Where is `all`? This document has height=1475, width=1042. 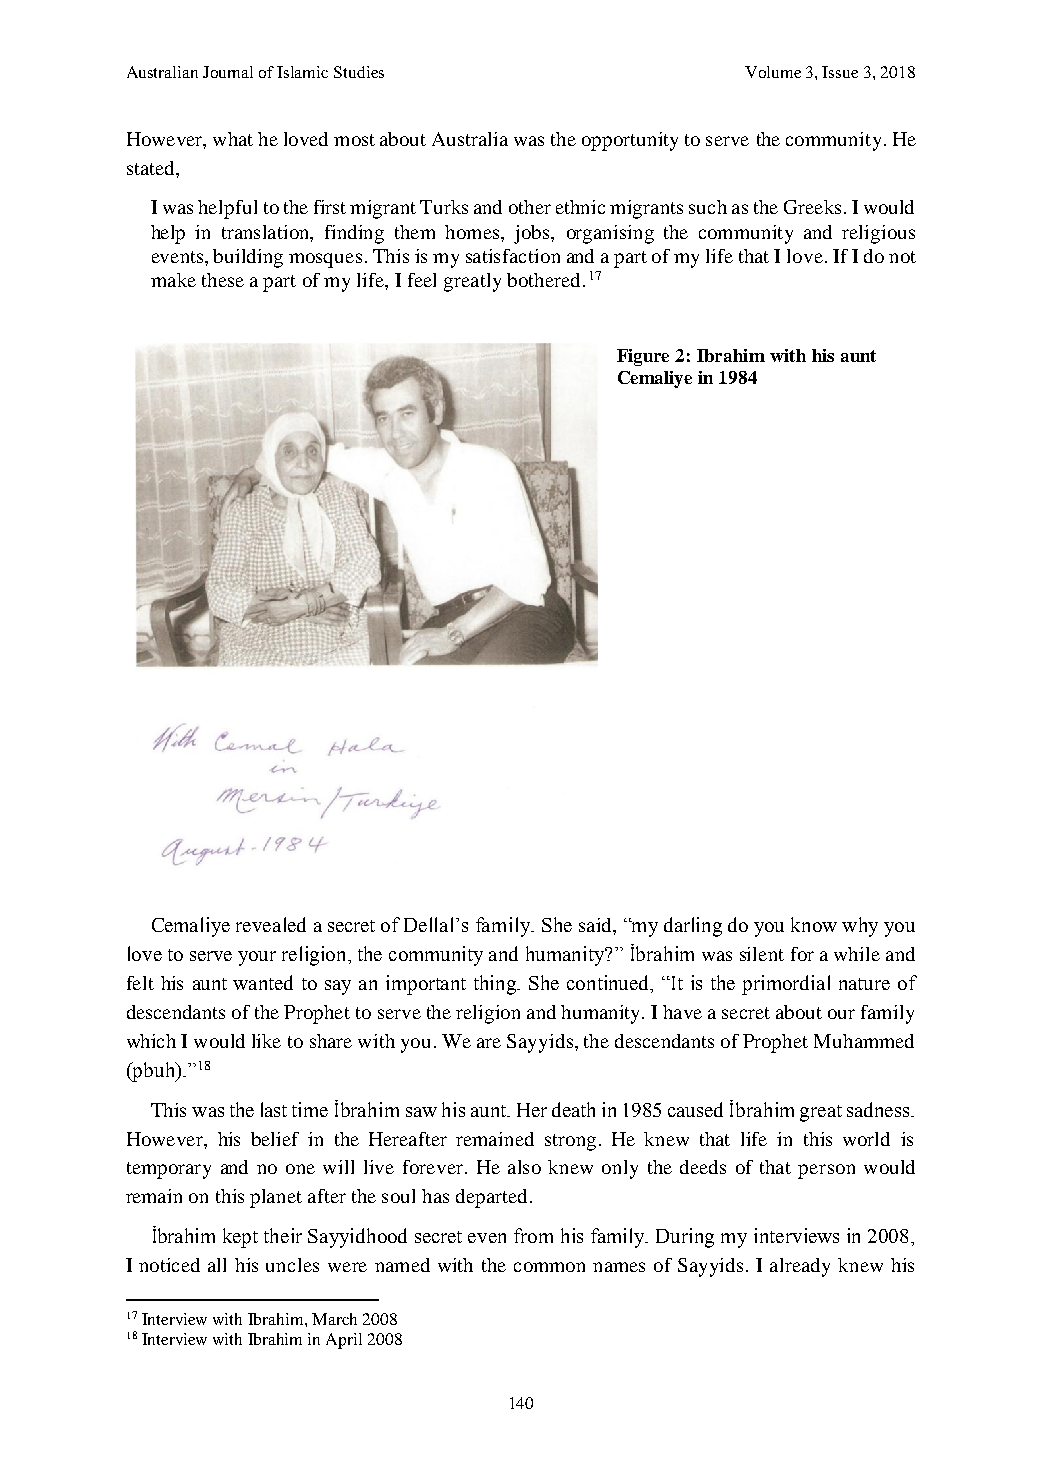
all is located at coordinates (217, 1265).
